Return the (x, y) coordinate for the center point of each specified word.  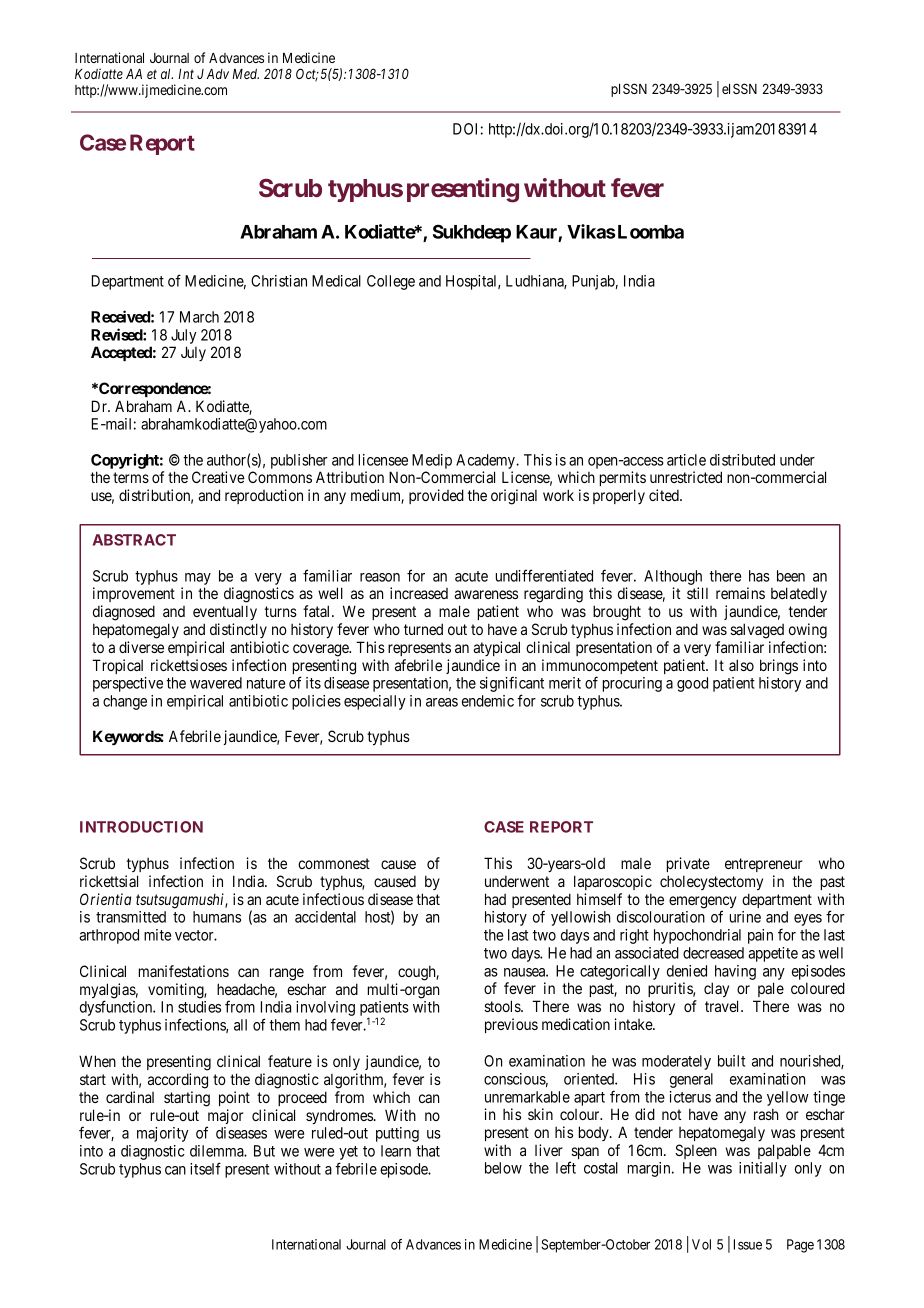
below (503, 1168)
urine (745, 917)
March (199, 317)
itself (205, 1168)
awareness (486, 594)
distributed (742, 460)
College (391, 282)
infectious (333, 899)
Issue (748, 1244)
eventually (225, 612)
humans (217, 917)
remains (740, 593)
